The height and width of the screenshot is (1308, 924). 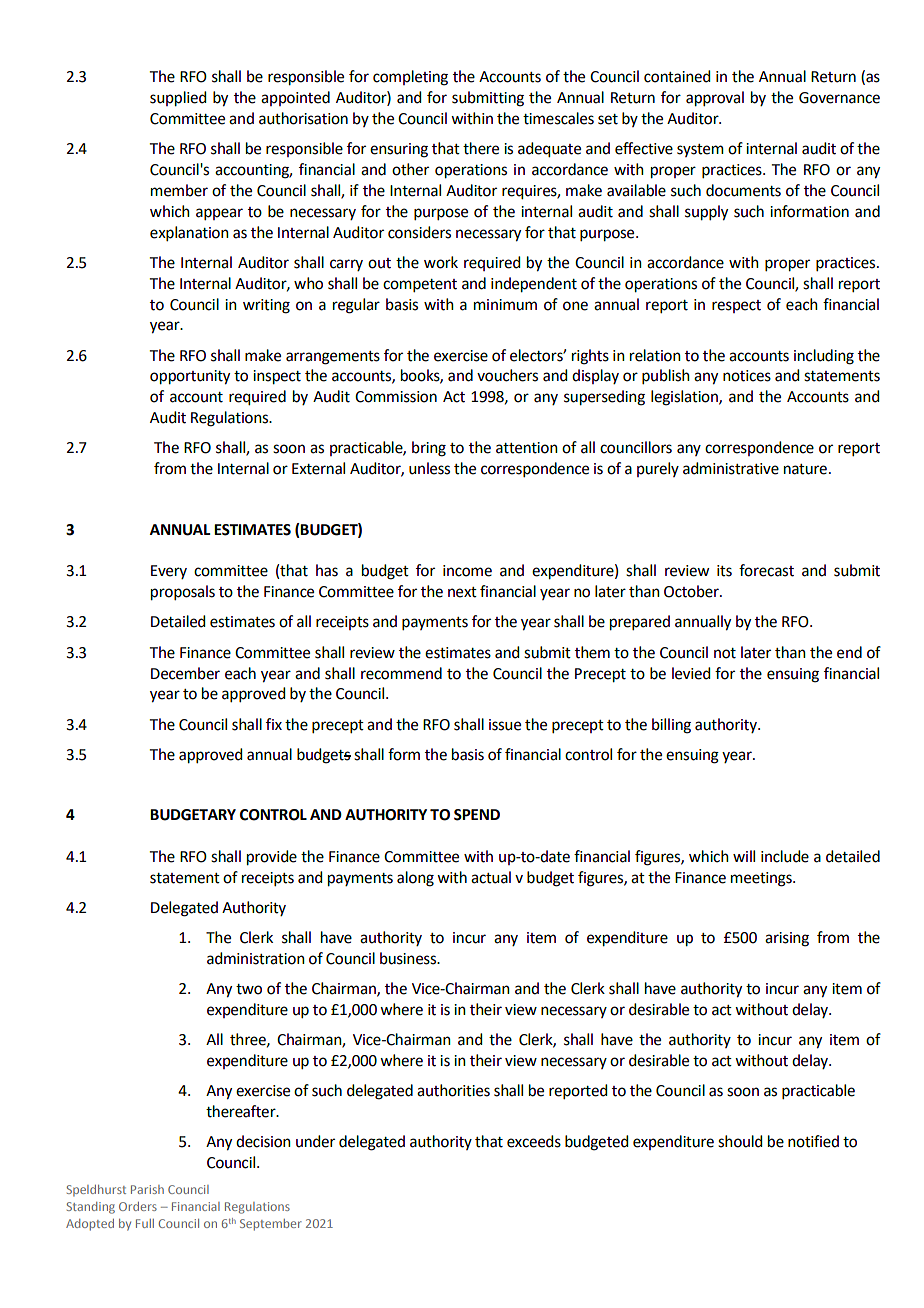 I want to click on supplied, so click(x=178, y=99).
